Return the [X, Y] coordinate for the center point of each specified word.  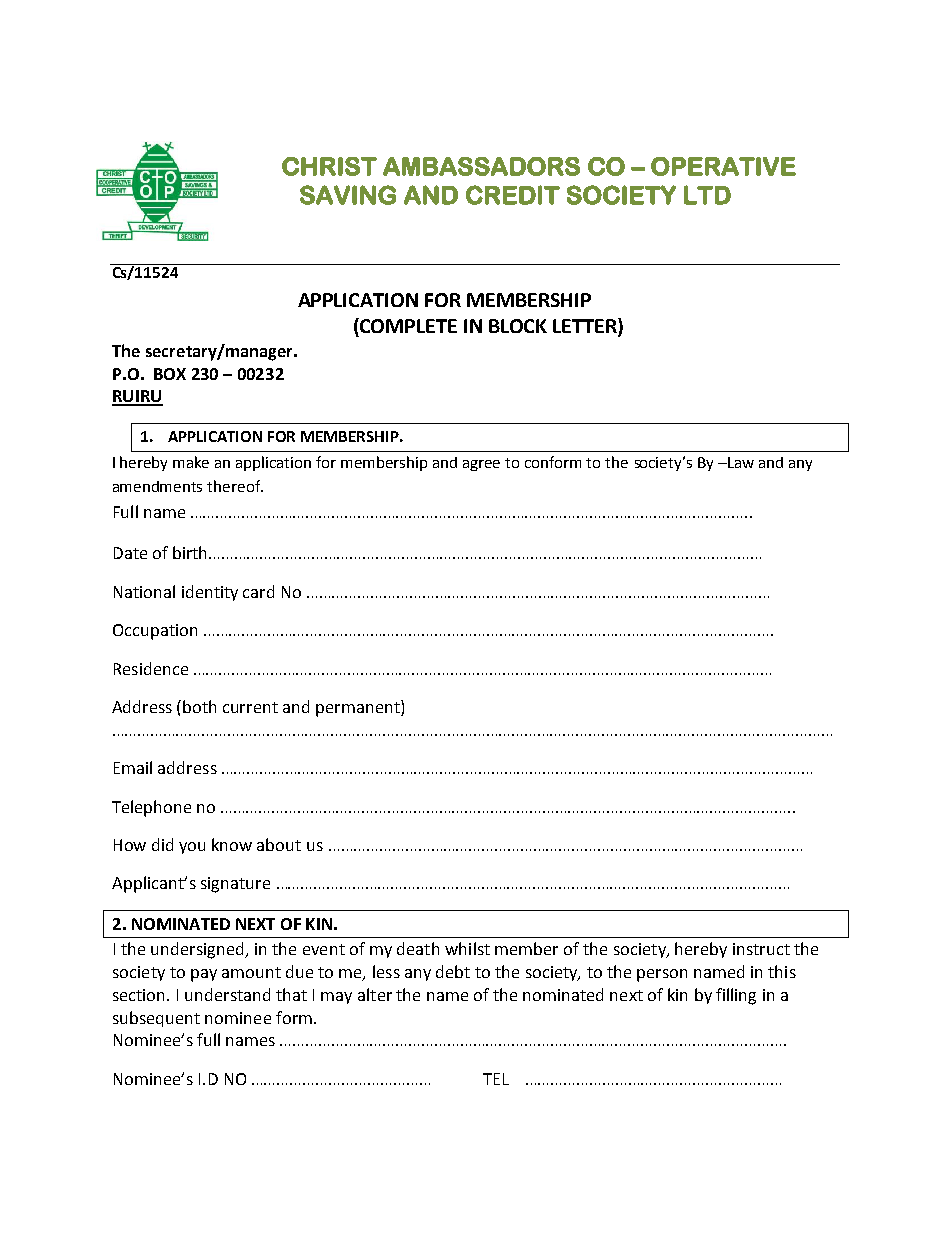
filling [736, 996]
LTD [707, 195]
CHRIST [329, 166]
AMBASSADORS [481, 166]
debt [453, 971]
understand [227, 994]
